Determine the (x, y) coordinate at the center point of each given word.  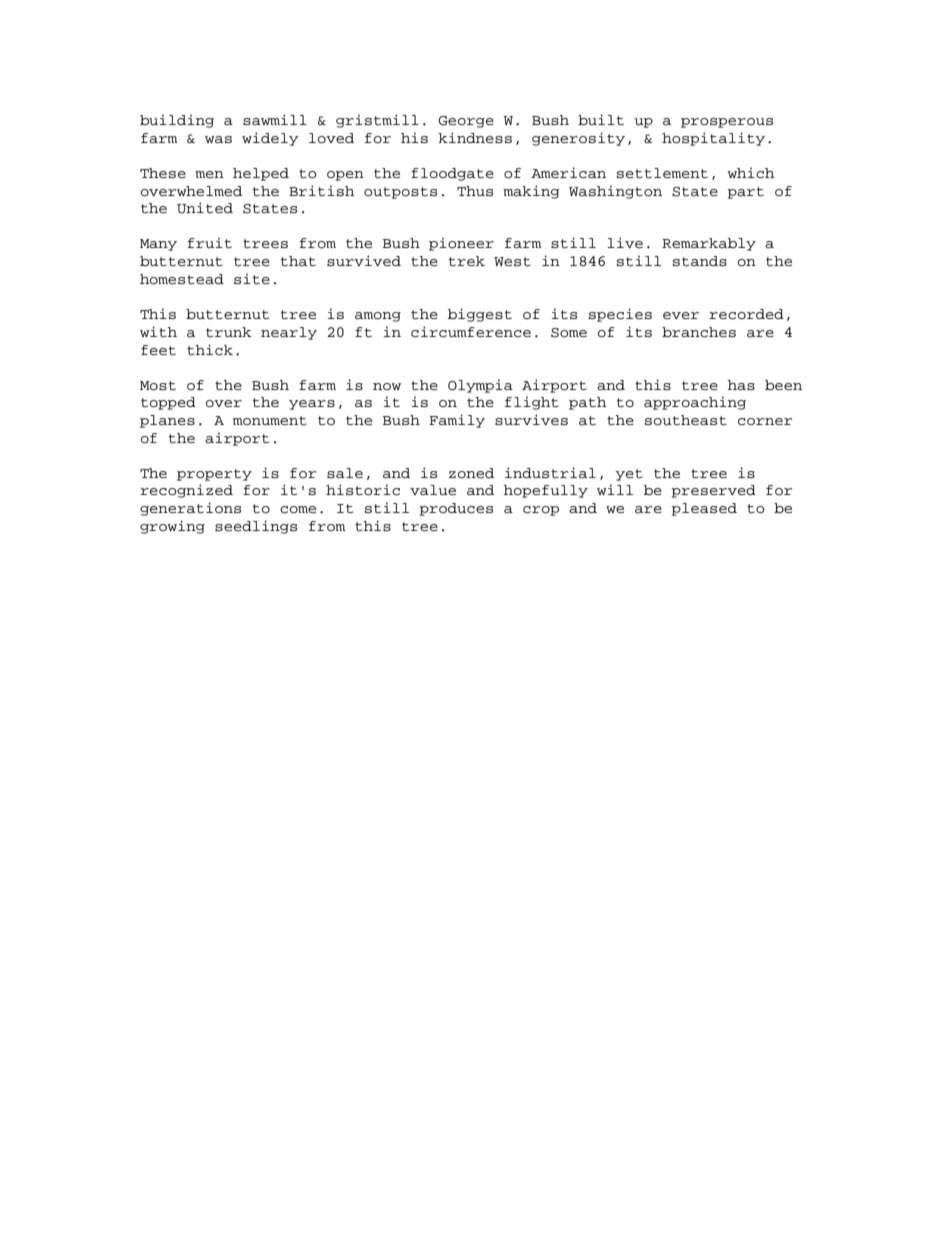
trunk (229, 332)
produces (456, 509)
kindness (475, 138)
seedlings (256, 527)
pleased (704, 509)
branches (699, 332)
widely (270, 139)
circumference (471, 332)
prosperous (727, 123)
